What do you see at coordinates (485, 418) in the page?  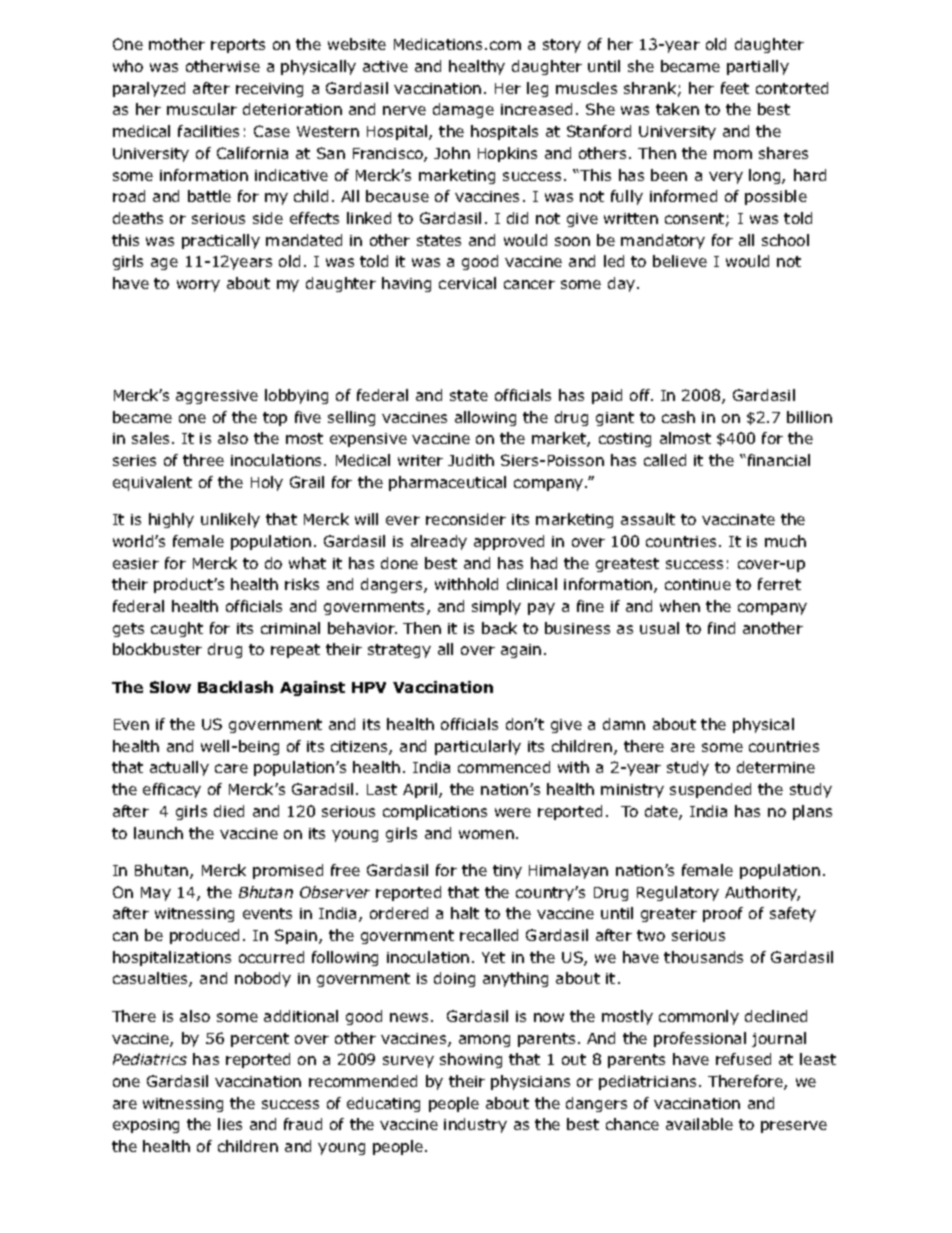 I see `allowing` at bounding box center [485, 418].
